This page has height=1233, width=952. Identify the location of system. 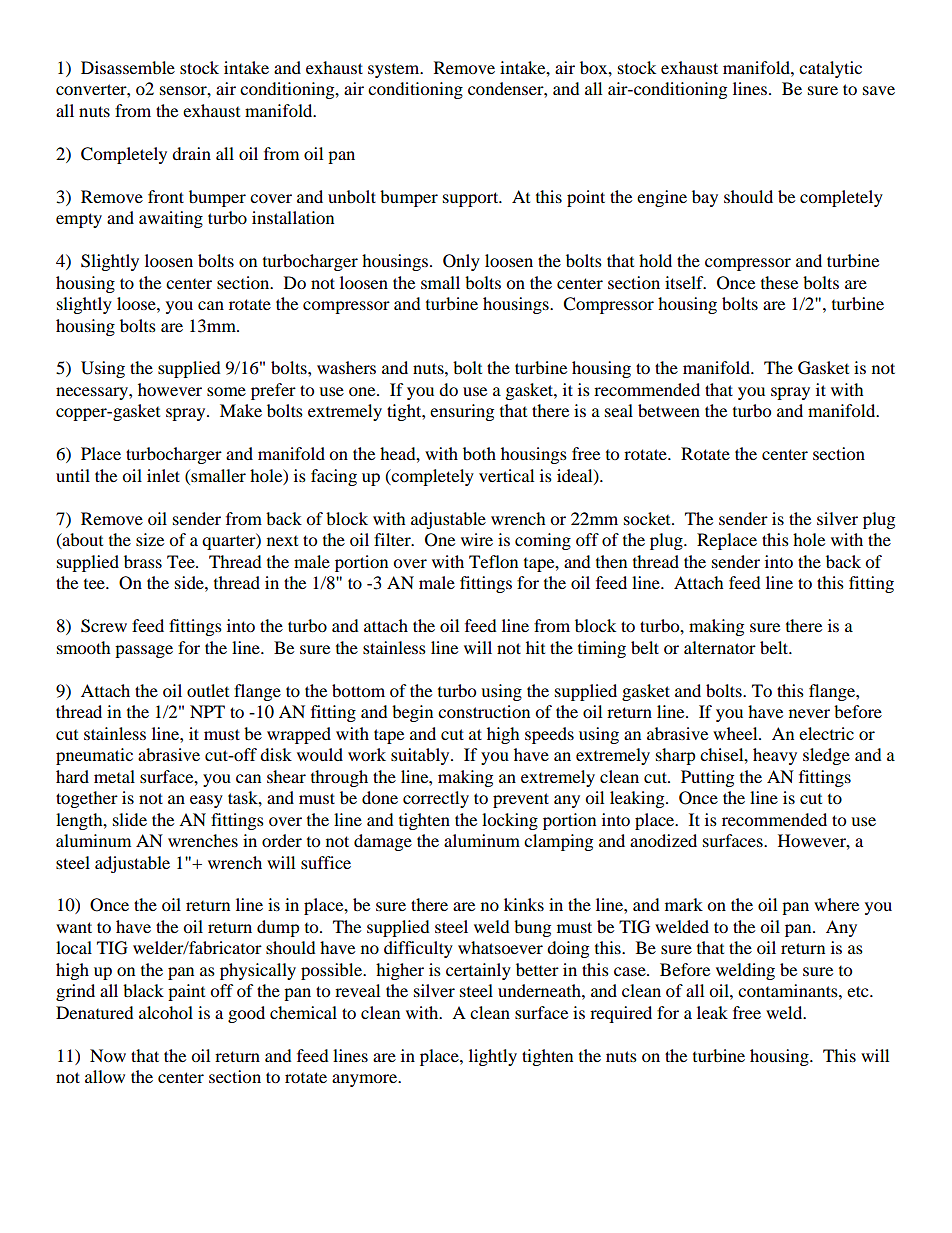
(395, 71).
